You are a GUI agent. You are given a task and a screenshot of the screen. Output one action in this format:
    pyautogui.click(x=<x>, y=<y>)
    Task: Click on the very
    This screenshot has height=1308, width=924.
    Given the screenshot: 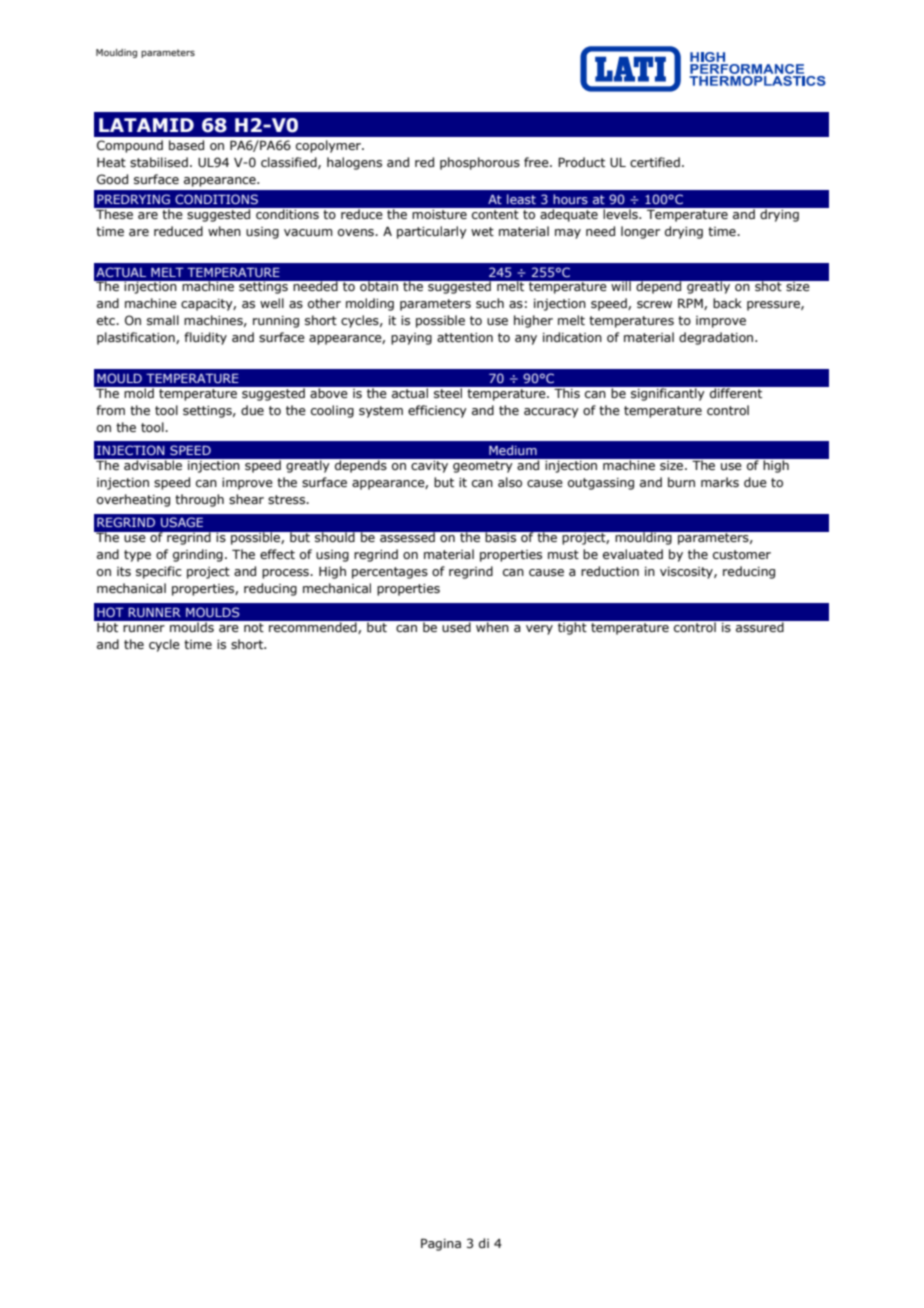 What is the action you would take?
    pyautogui.click(x=539, y=630)
